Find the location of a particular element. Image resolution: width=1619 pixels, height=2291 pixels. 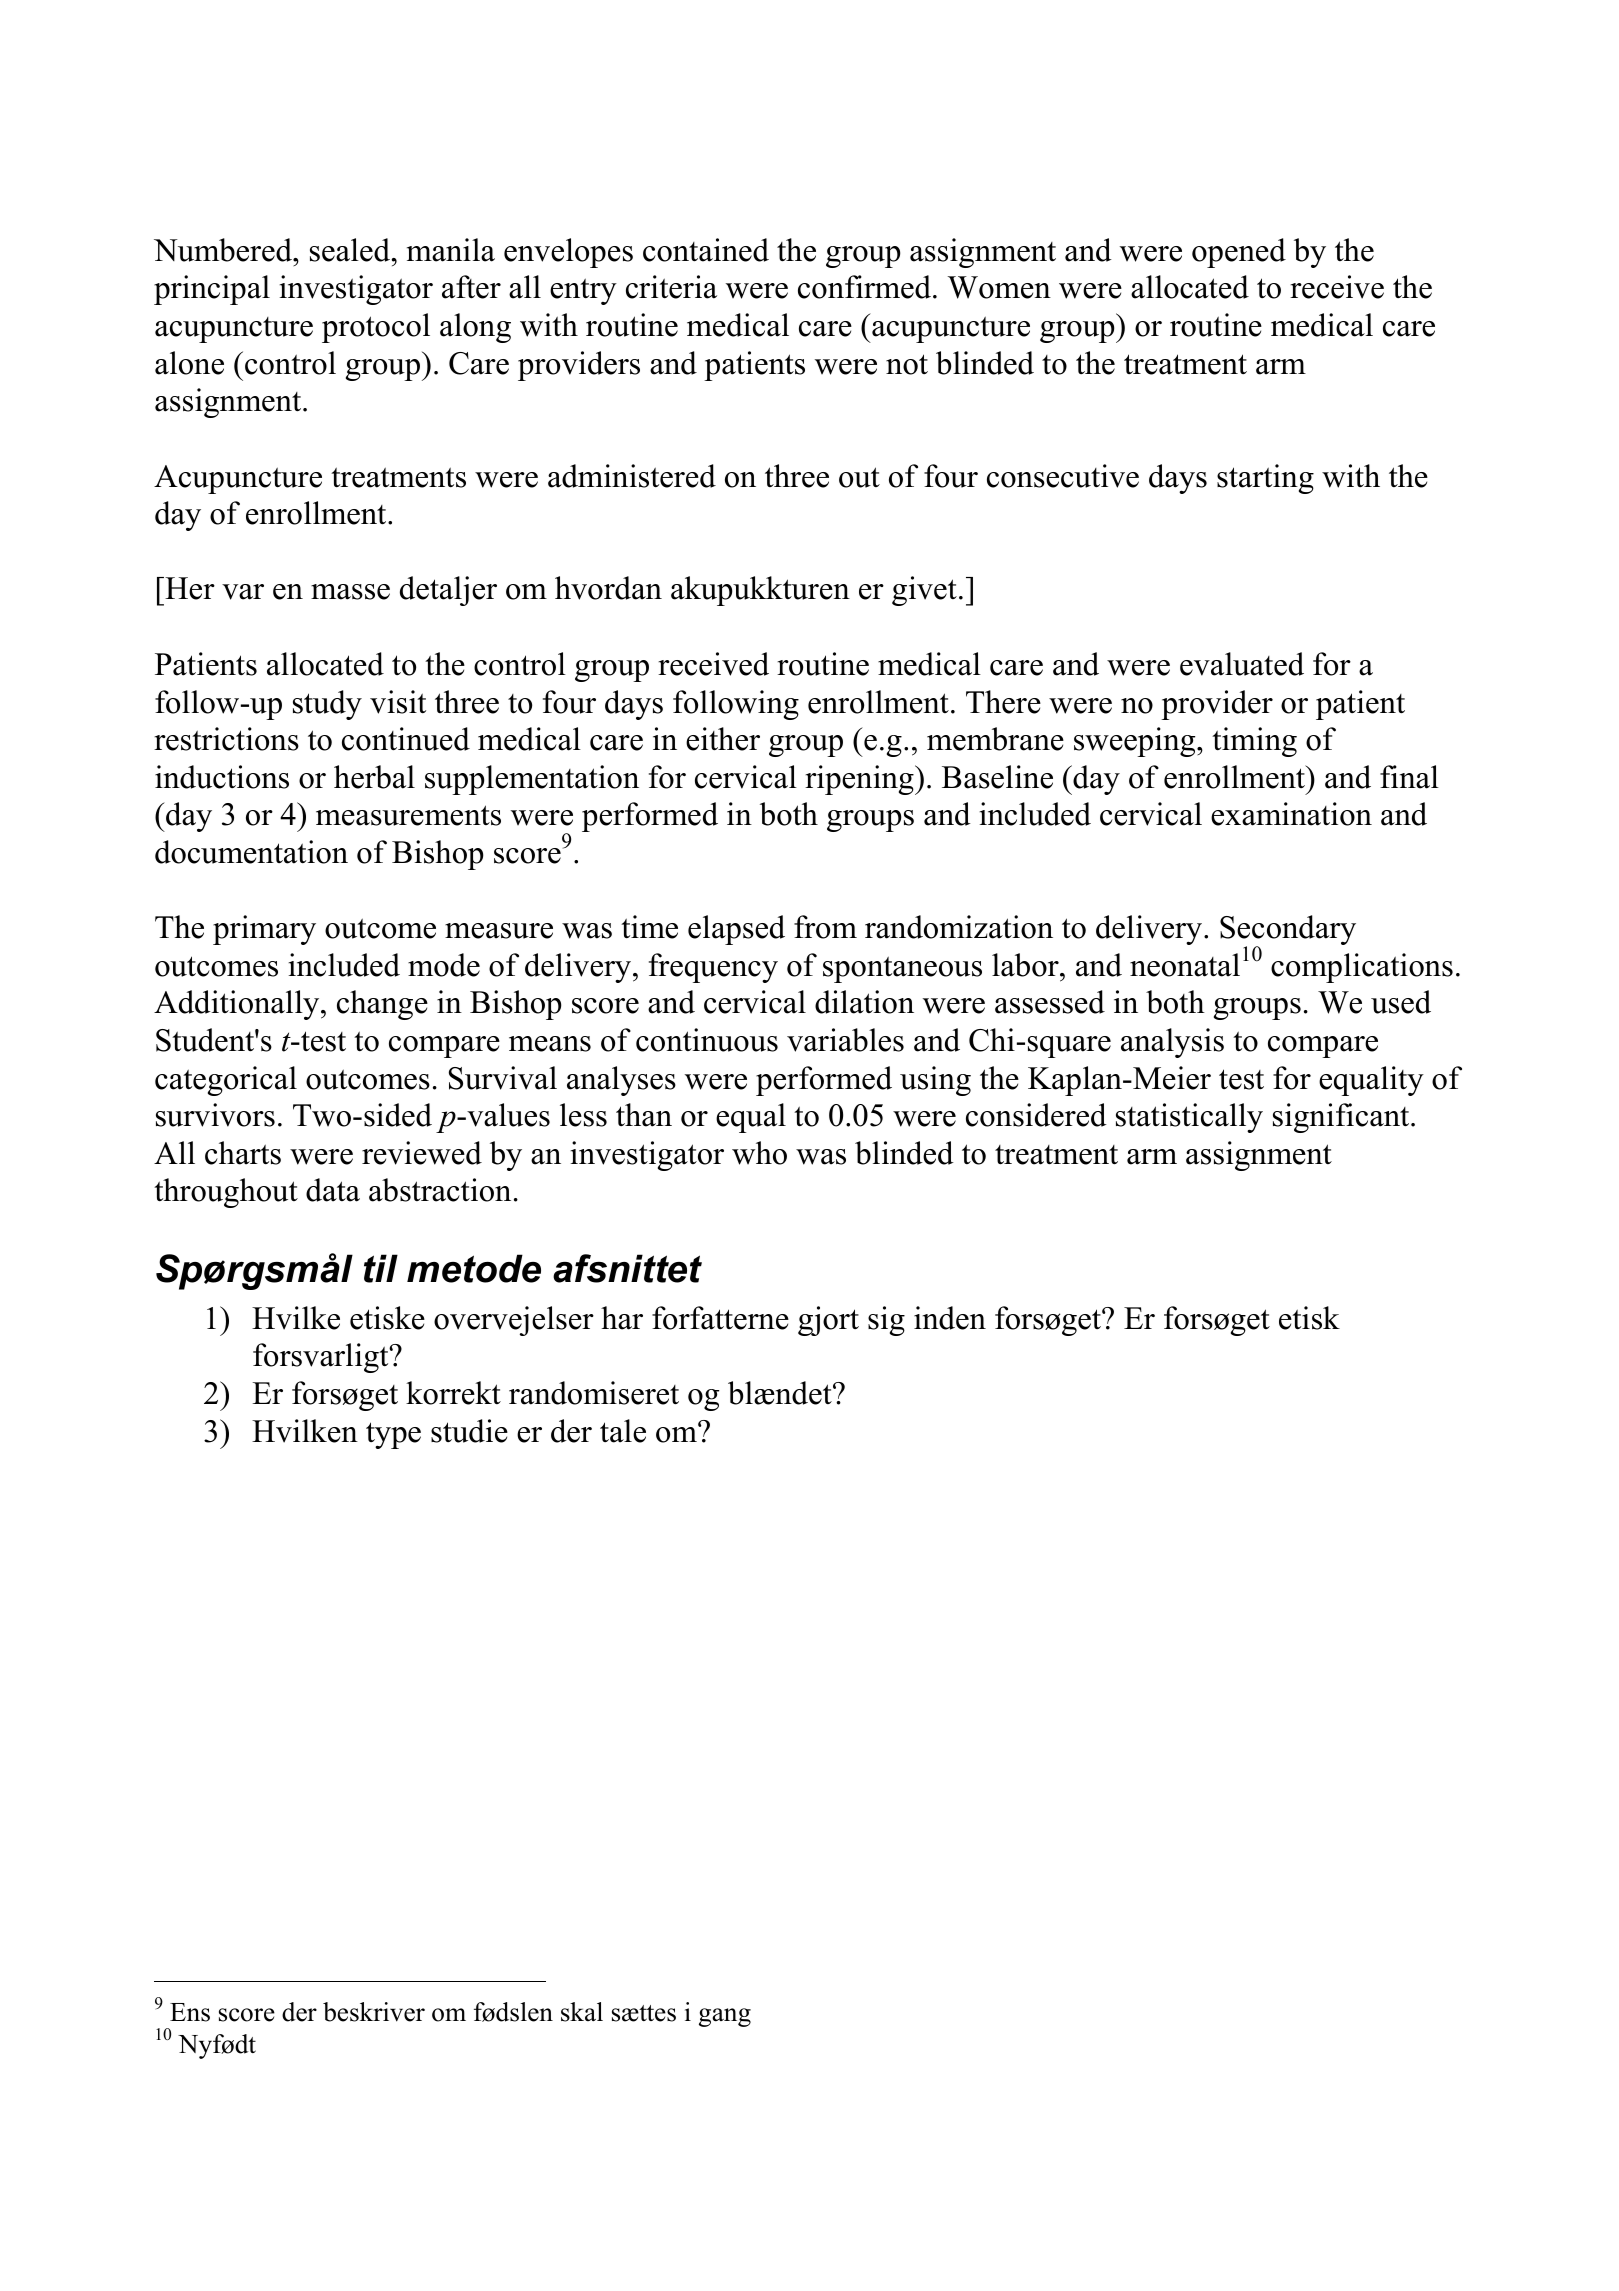

data is located at coordinates (333, 1190).
